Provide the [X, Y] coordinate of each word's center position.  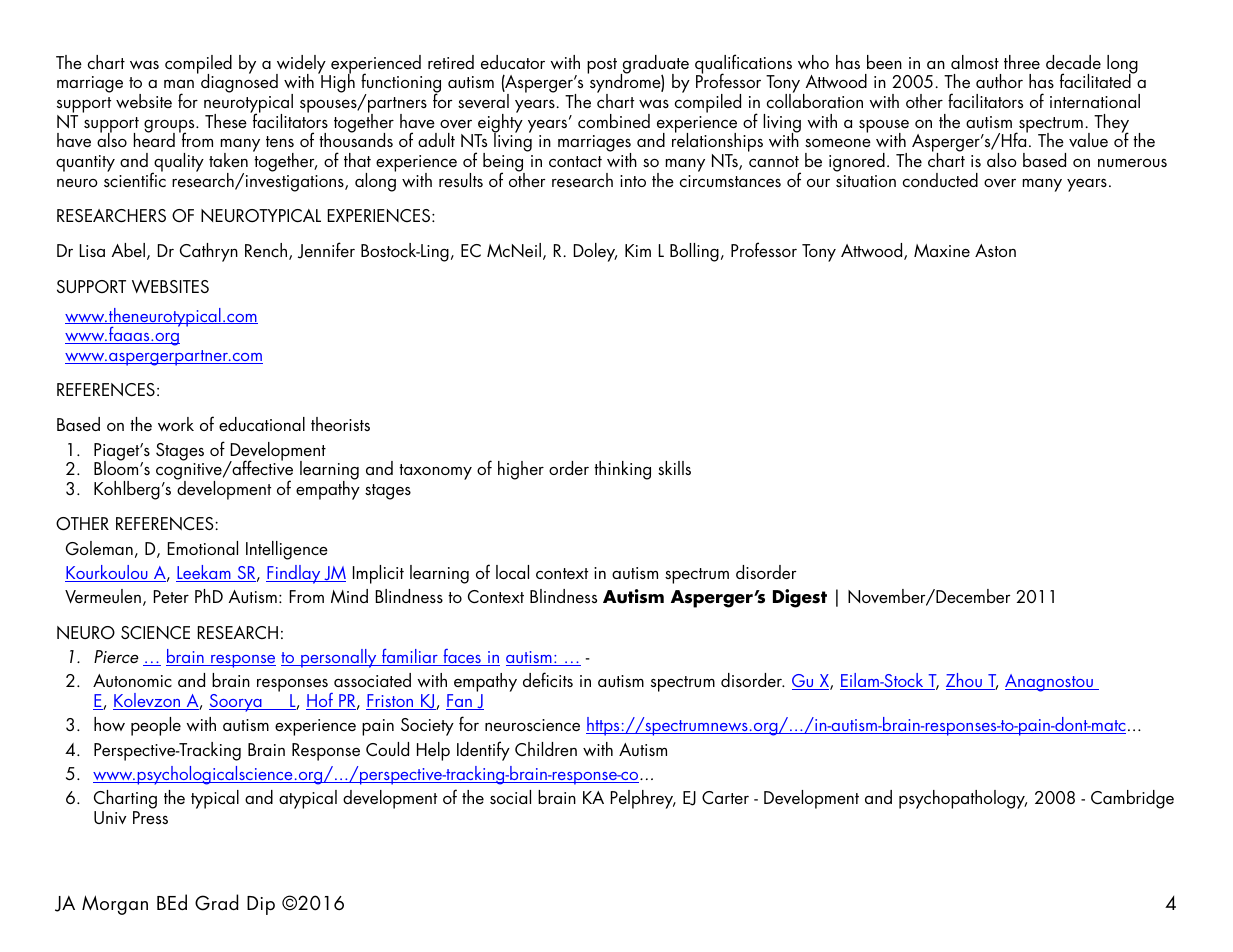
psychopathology [963, 799]
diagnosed [239, 82]
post [602, 66]
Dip [261, 905]
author [999, 81]
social [510, 797]
